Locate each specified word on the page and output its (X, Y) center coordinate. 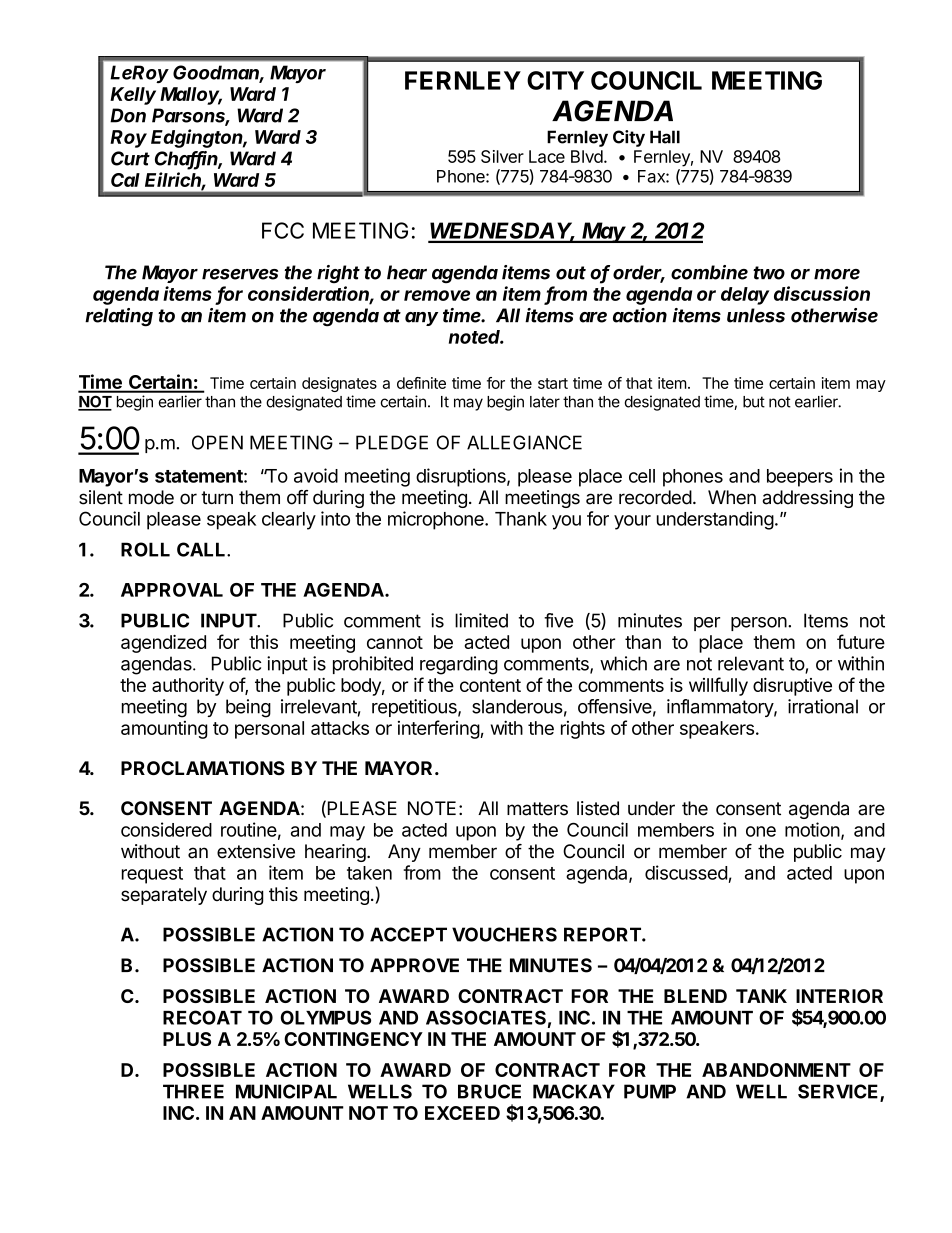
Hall (665, 137)
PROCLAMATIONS (203, 768)
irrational (823, 706)
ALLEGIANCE (524, 442)
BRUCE (489, 1091)
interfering (439, 729)
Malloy (191, 96)
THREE (193, 1091)
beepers (800, 478)
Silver (502, 156)
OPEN (217, 442)
